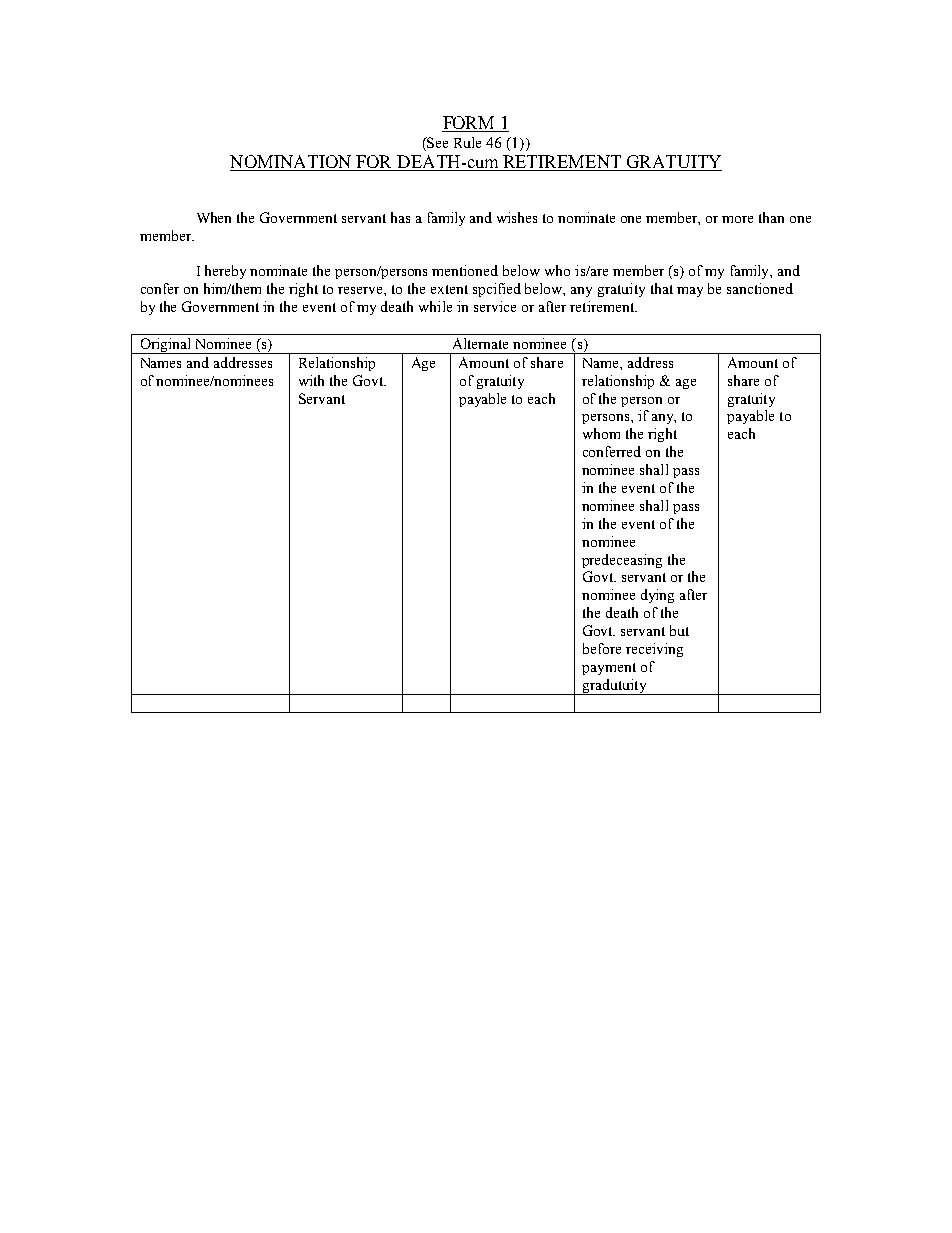 The height and width of the screenshot is (1233, 952). I want to click on may, so click(690, 292).
